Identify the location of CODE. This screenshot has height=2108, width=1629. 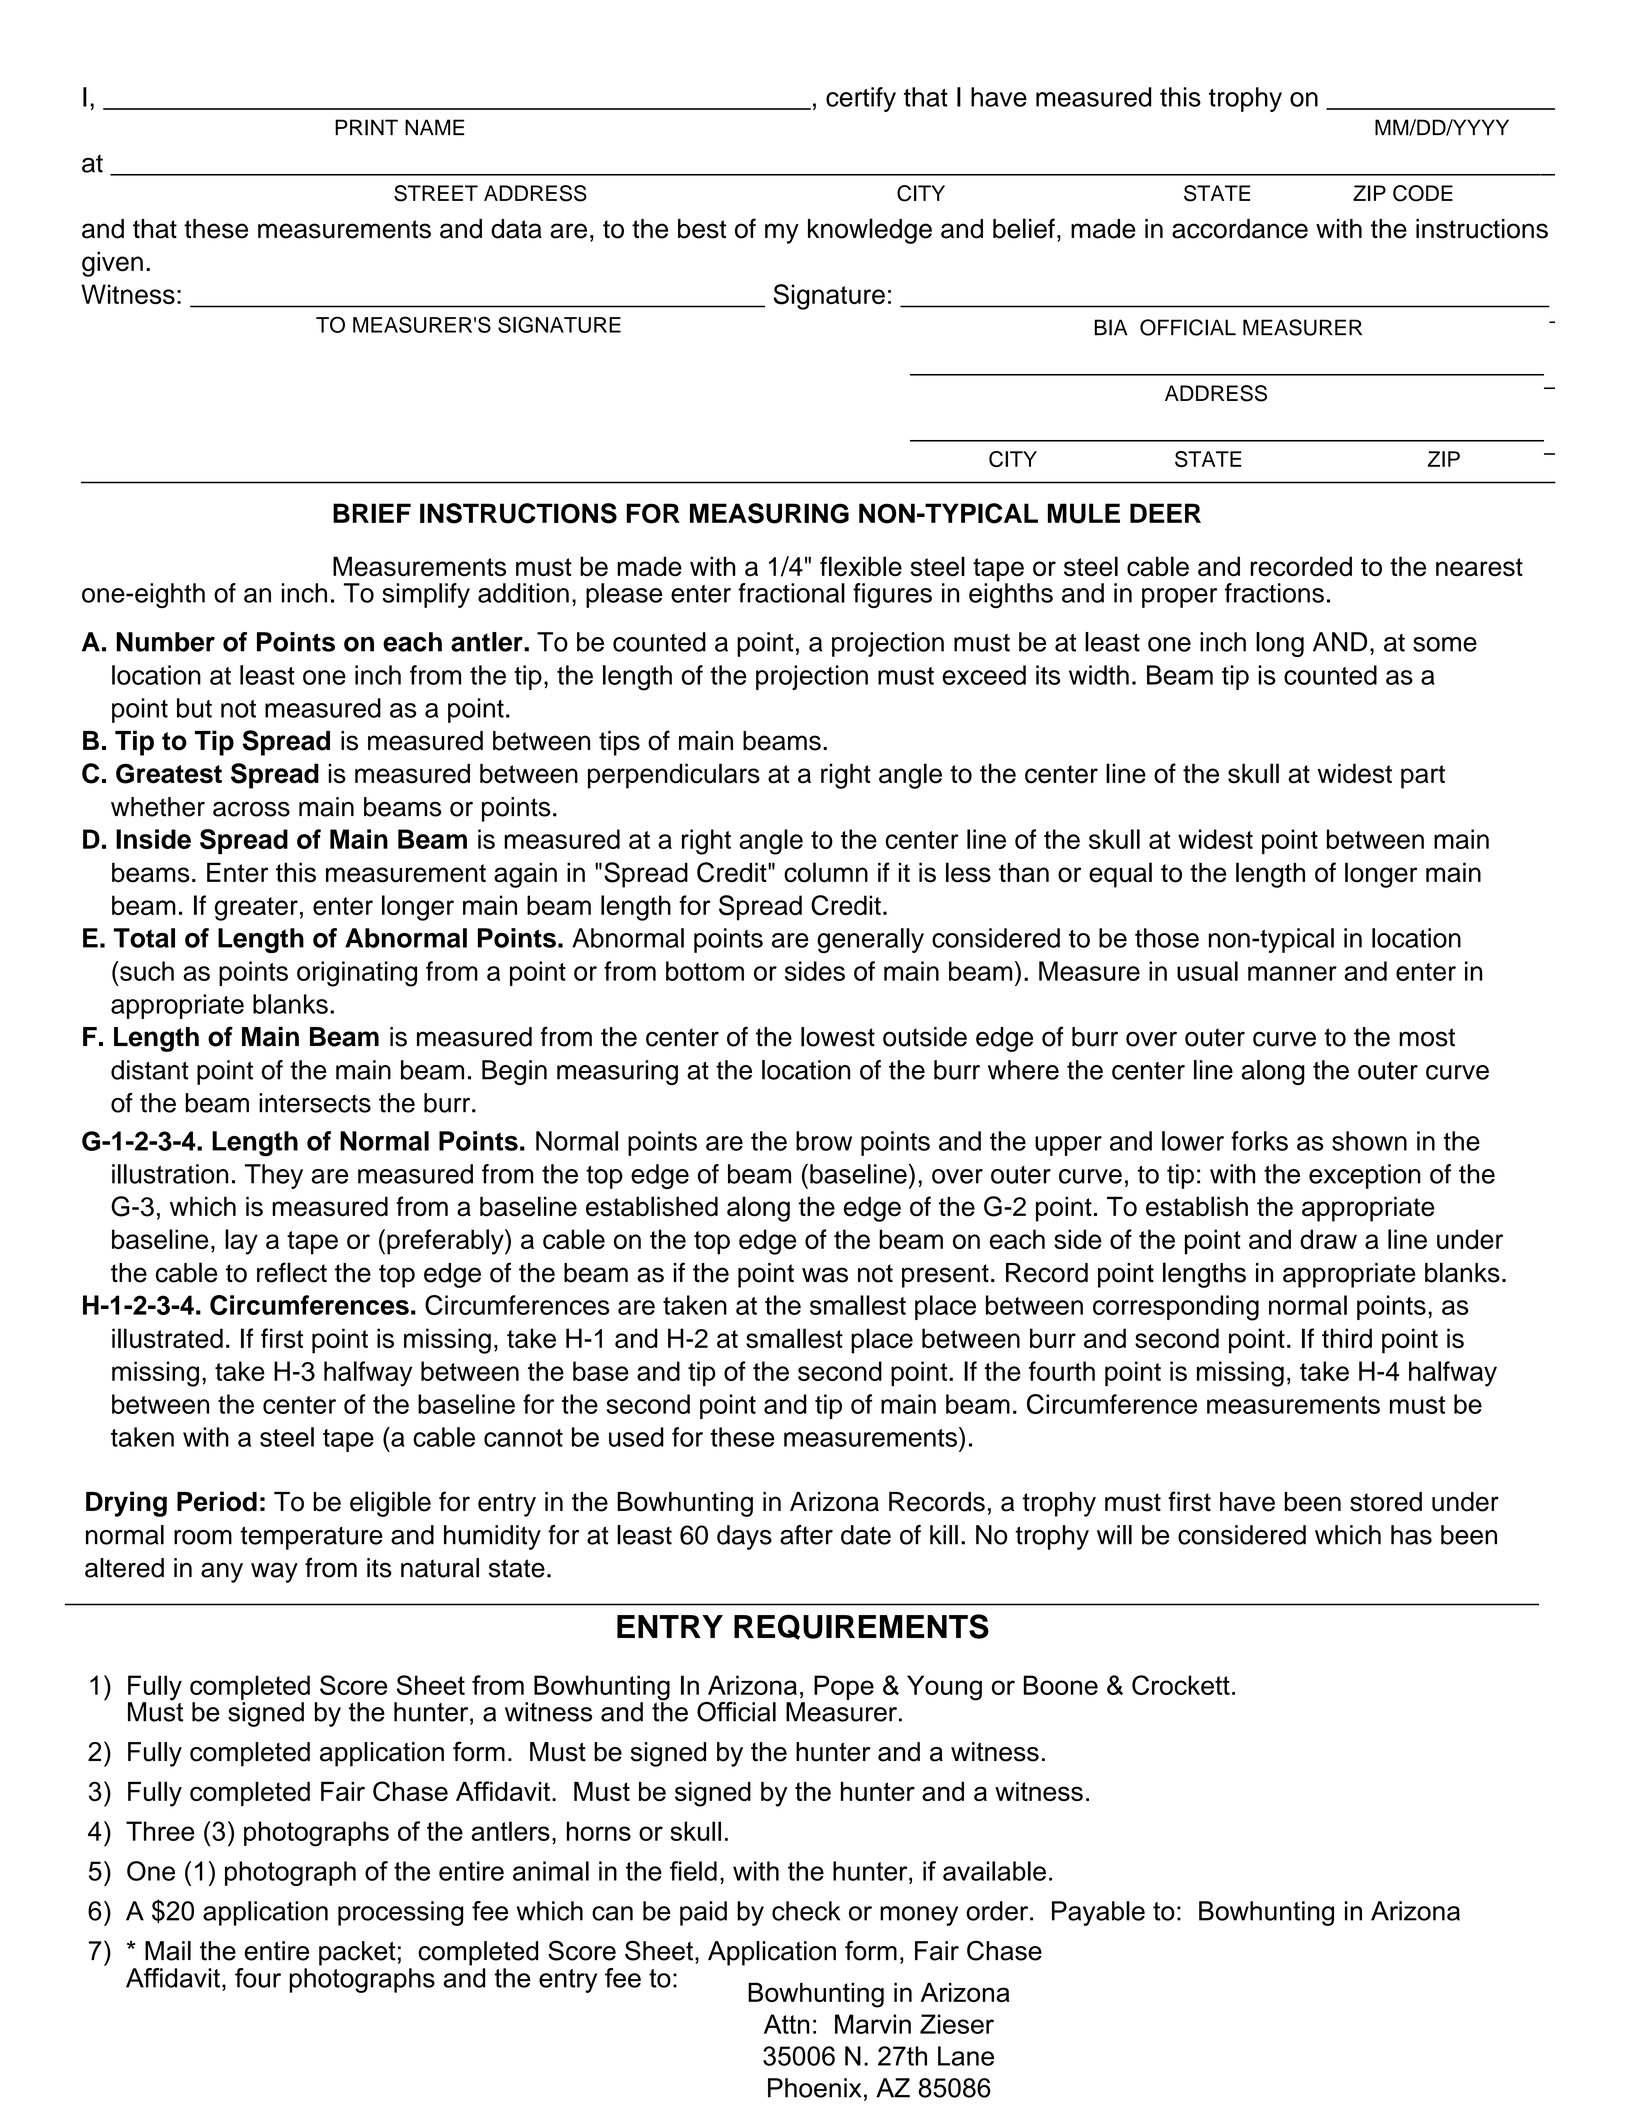
(1423, 193).
